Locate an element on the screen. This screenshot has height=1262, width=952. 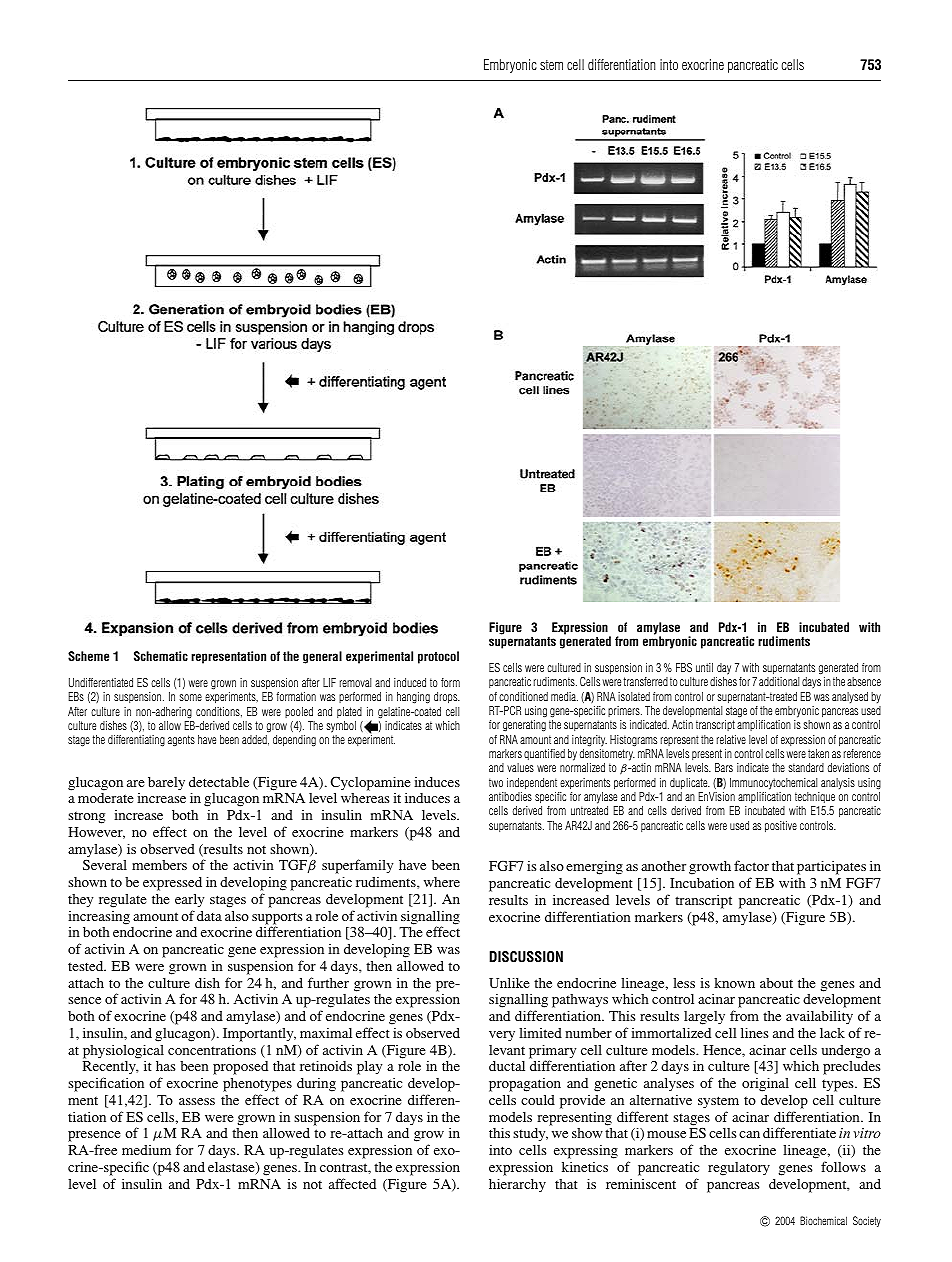
medium is located at coordinates (146, 1150).
